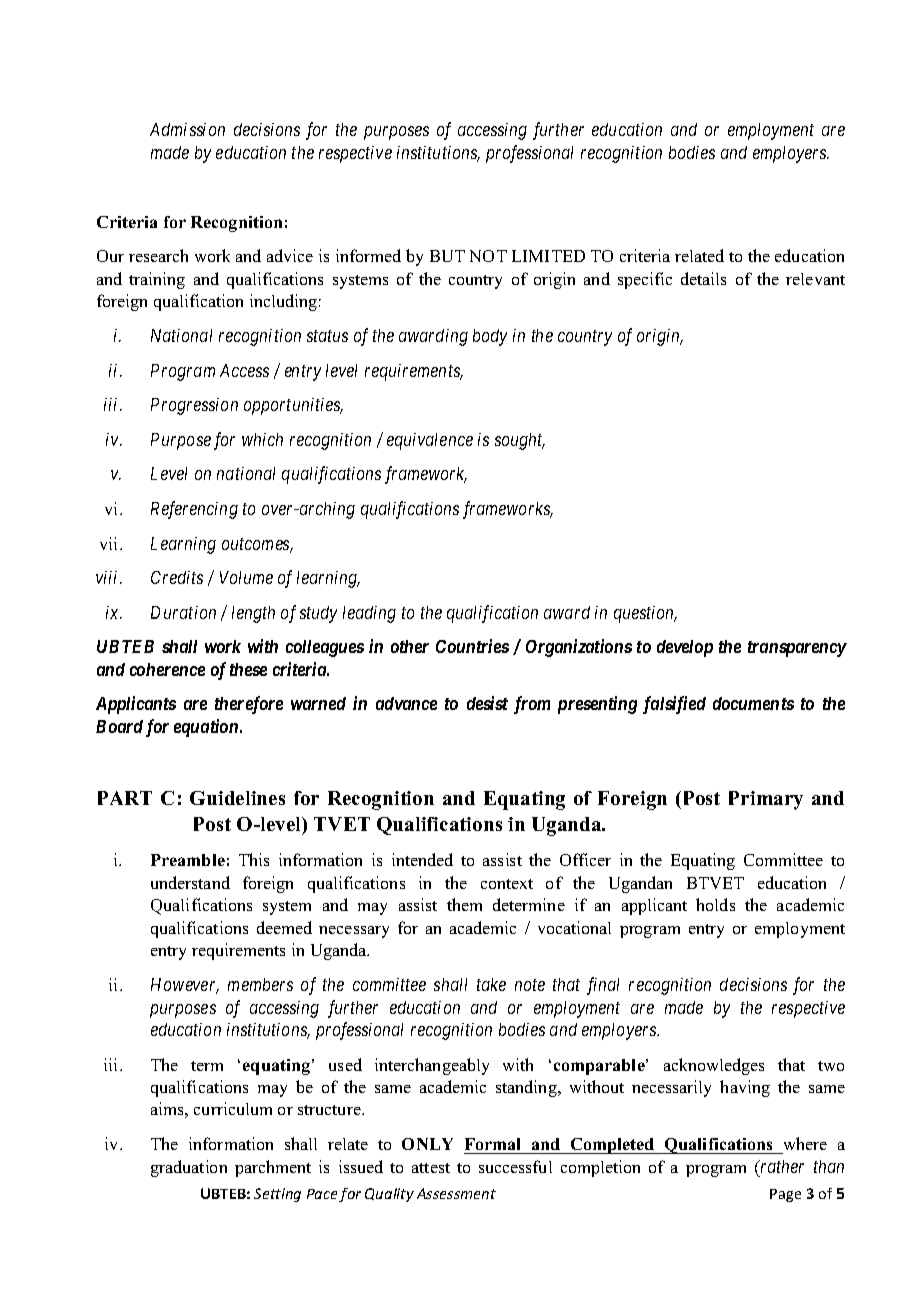 Image resolution: width=924 pixels, height=1308 pixels. Describe the element at coordinates (189, 1168) in the page. I see `graduation` at that location.
